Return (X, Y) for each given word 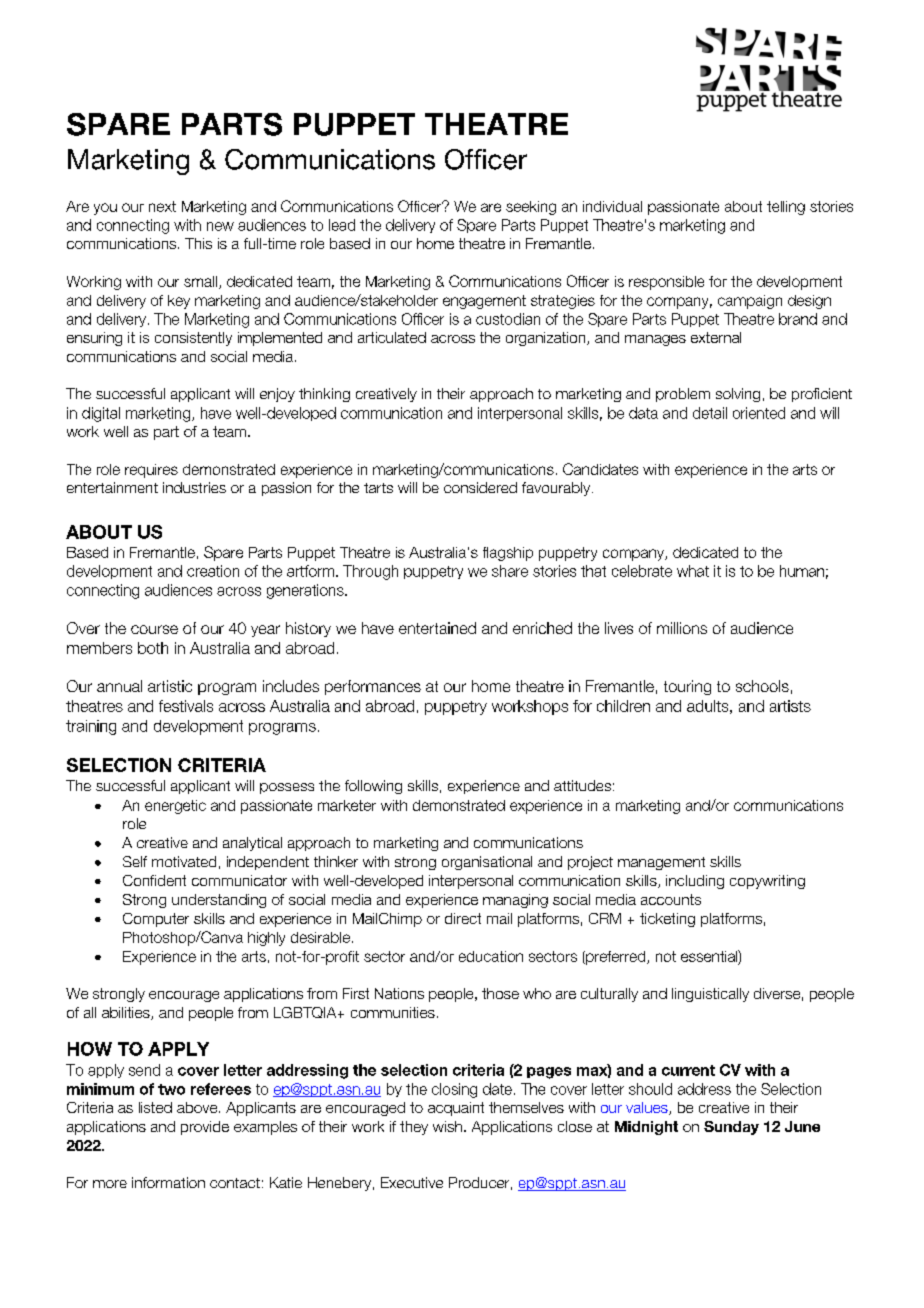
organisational (487, 863)
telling (786, 208)
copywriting (767, 882)
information (168, 1182)
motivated (184, 861)
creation (213, 571)
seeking (531, 208)
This (198, 243)
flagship (508, 554)
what (693, 571)
